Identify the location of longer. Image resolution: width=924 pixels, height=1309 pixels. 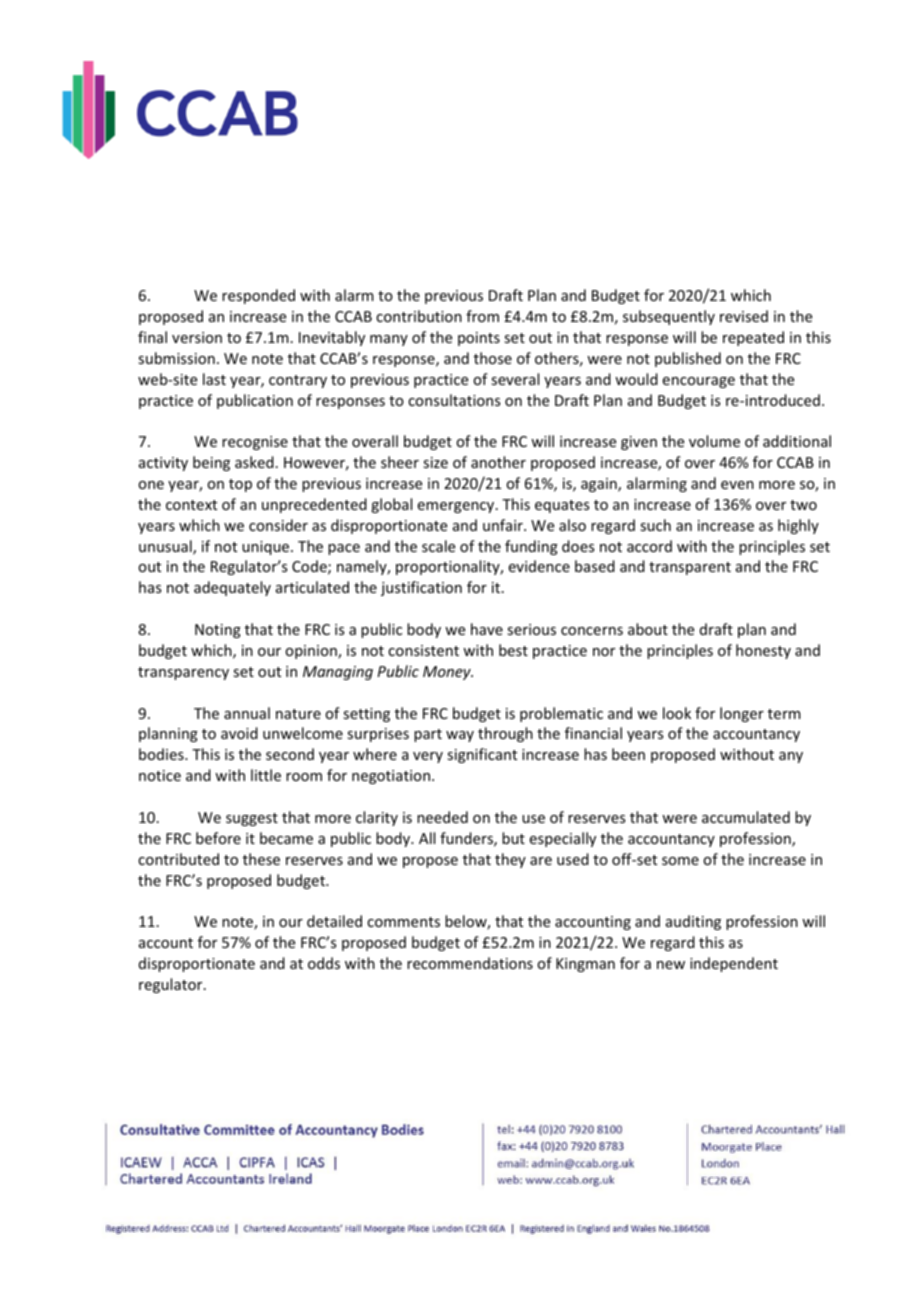
(742, 714).
